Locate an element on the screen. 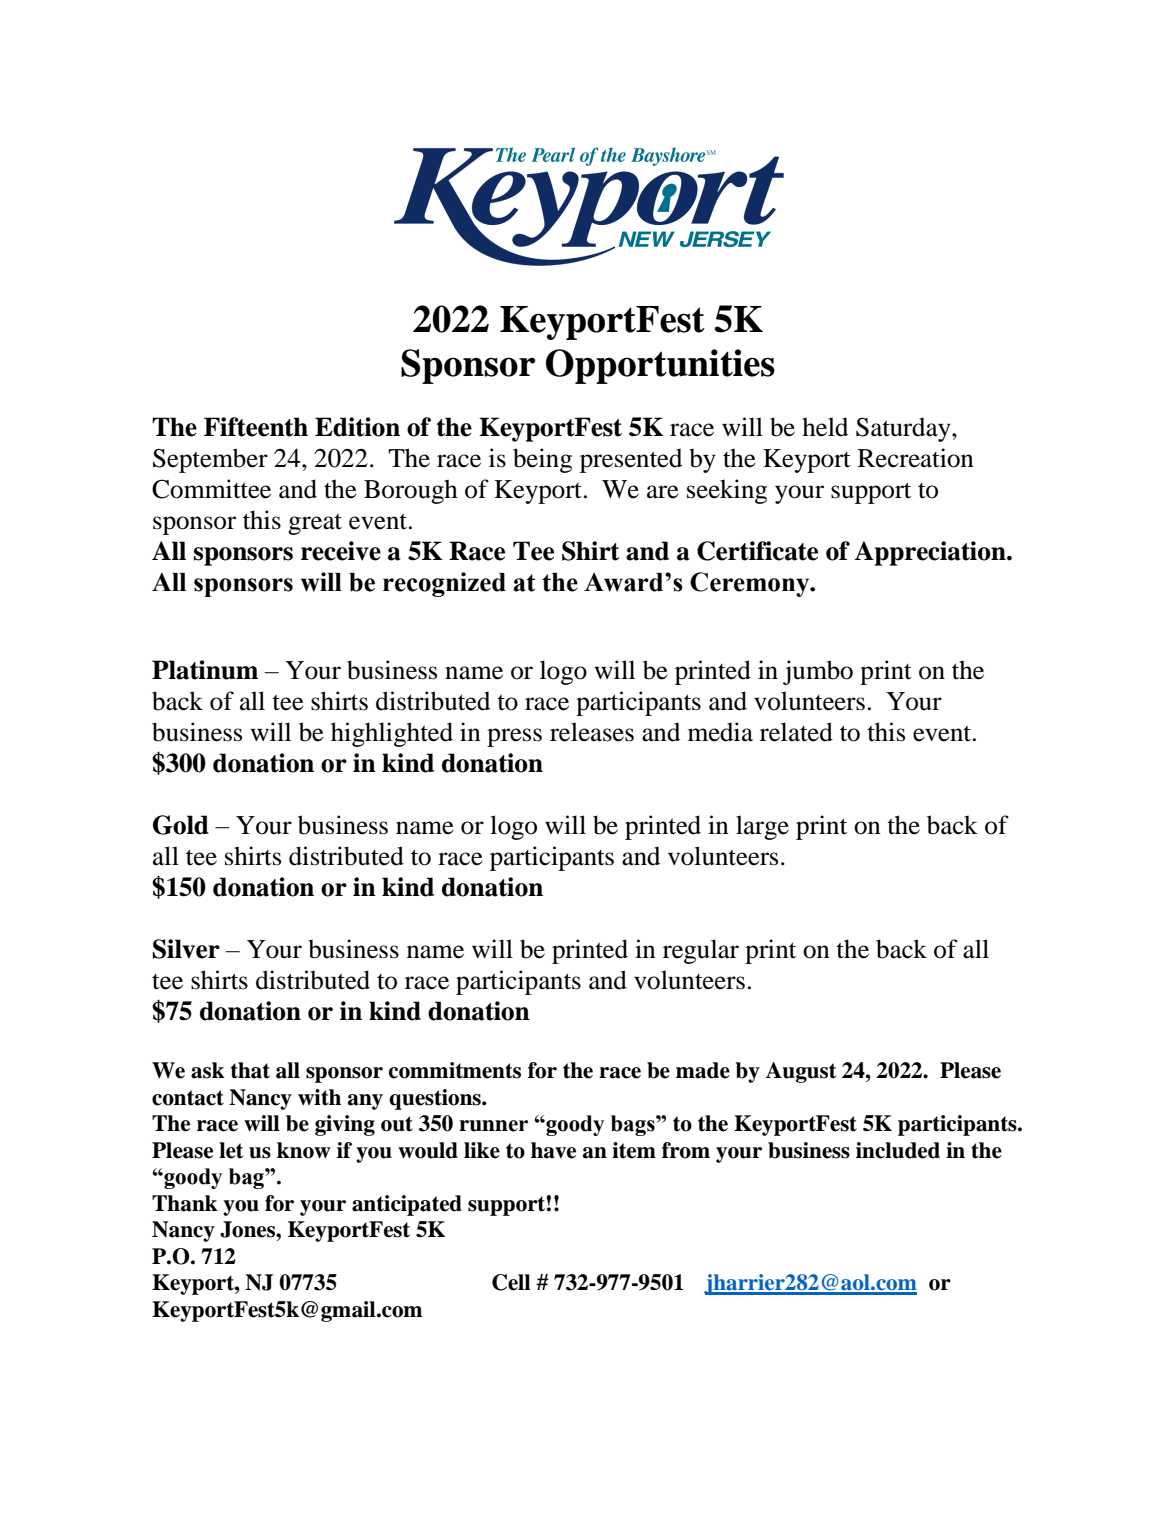 This screenshot has width=1176, height=1522. Gold is located at coordinates (181, 825).
